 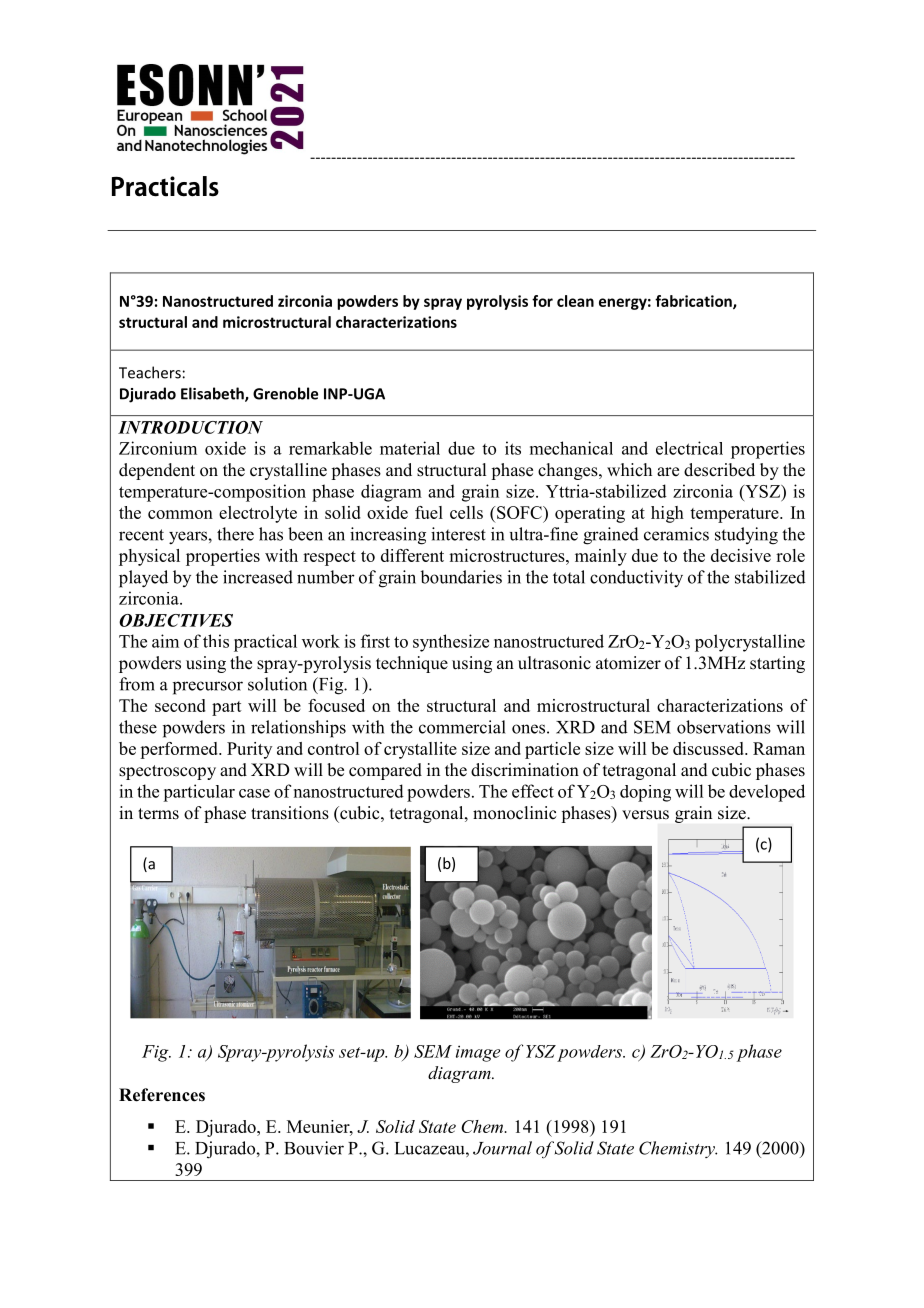 What do you see at coordinates (180, 705) in the screenshot?
I see `second` at bounding box center [180, 705].
